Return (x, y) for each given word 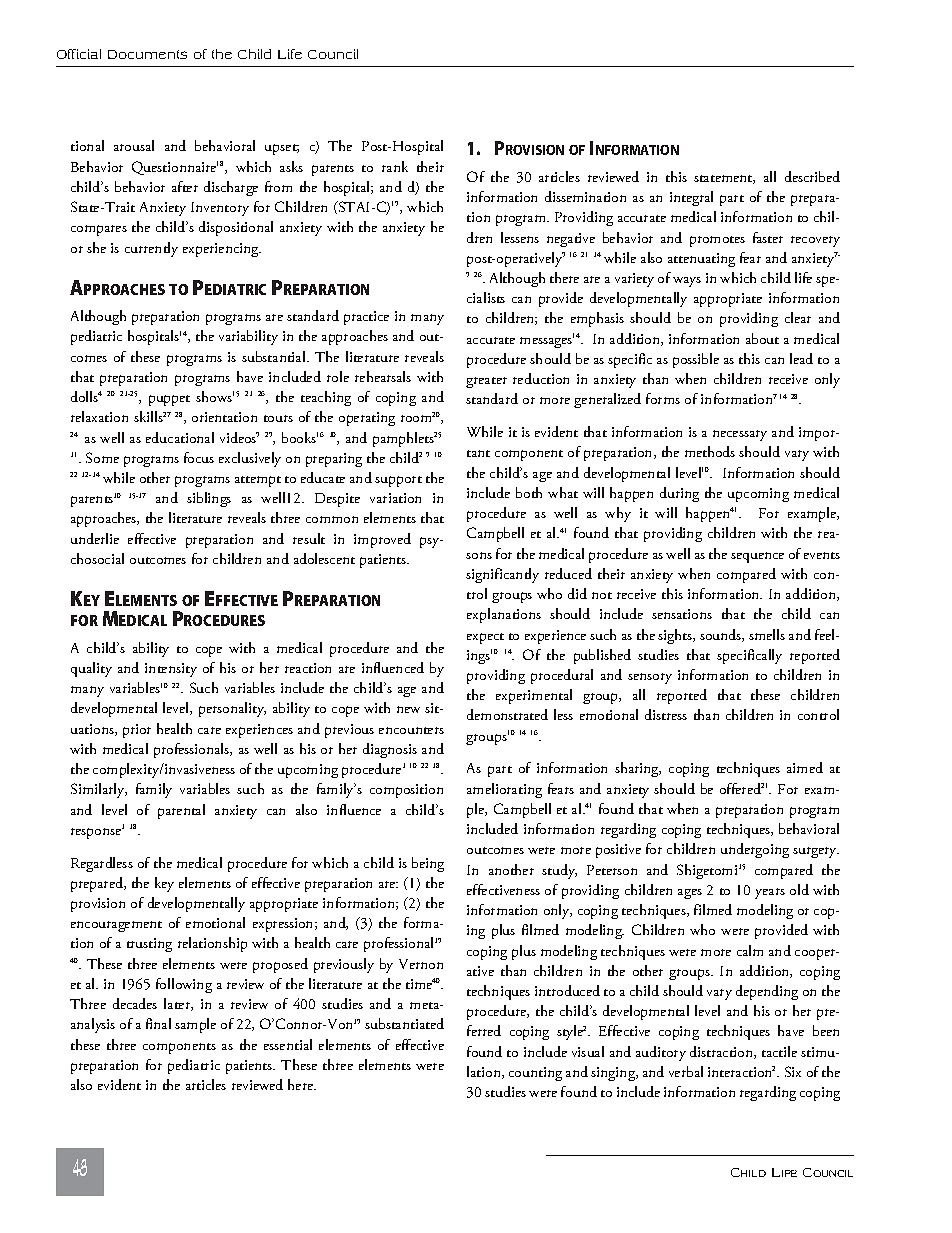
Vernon (421, 964)
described (812, 176)
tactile (779, 1051)
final (158, 1023)
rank (395, 166)
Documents (147, 54)
